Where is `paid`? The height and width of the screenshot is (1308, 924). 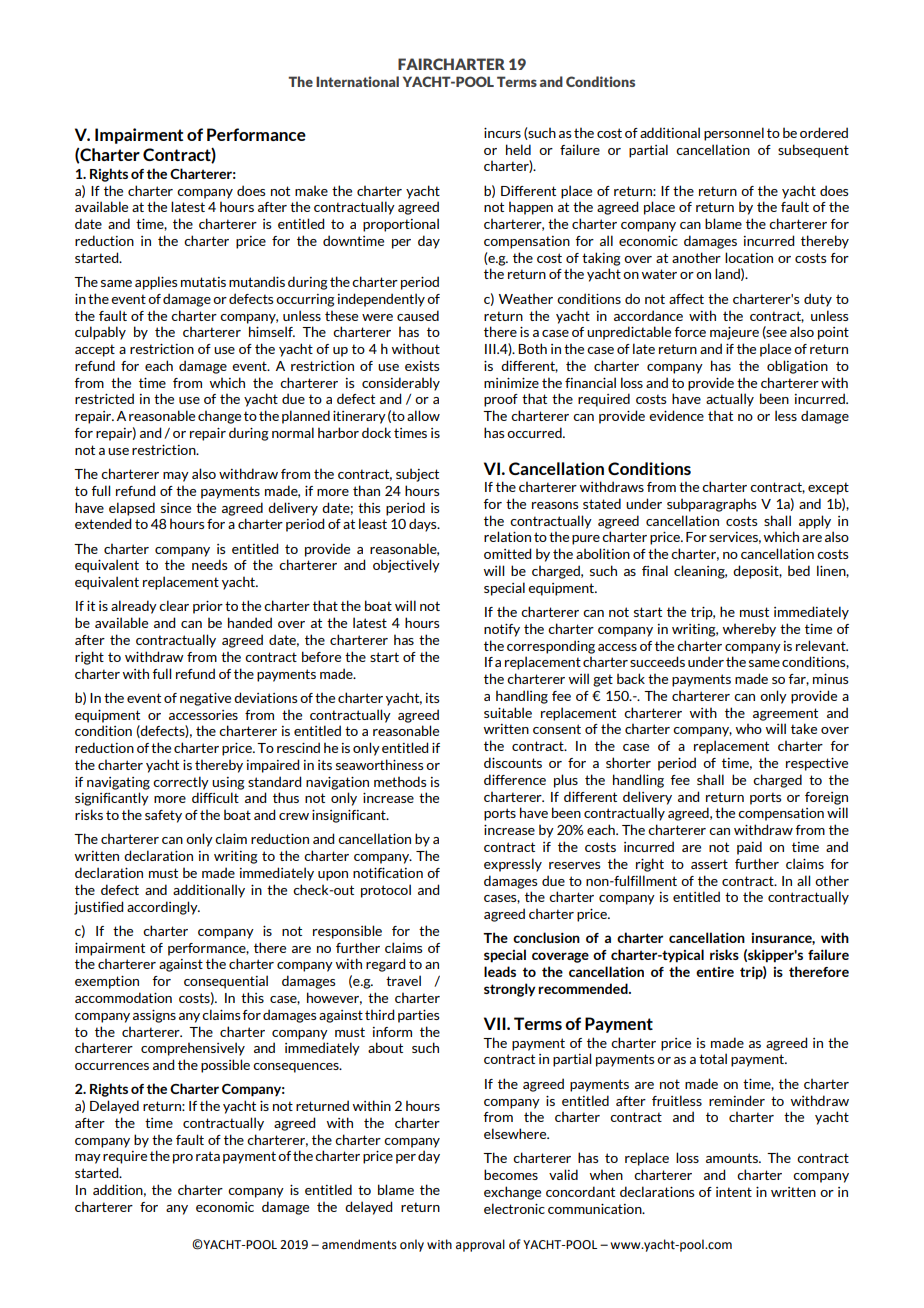
paid is located at coordinates (749, 848).
